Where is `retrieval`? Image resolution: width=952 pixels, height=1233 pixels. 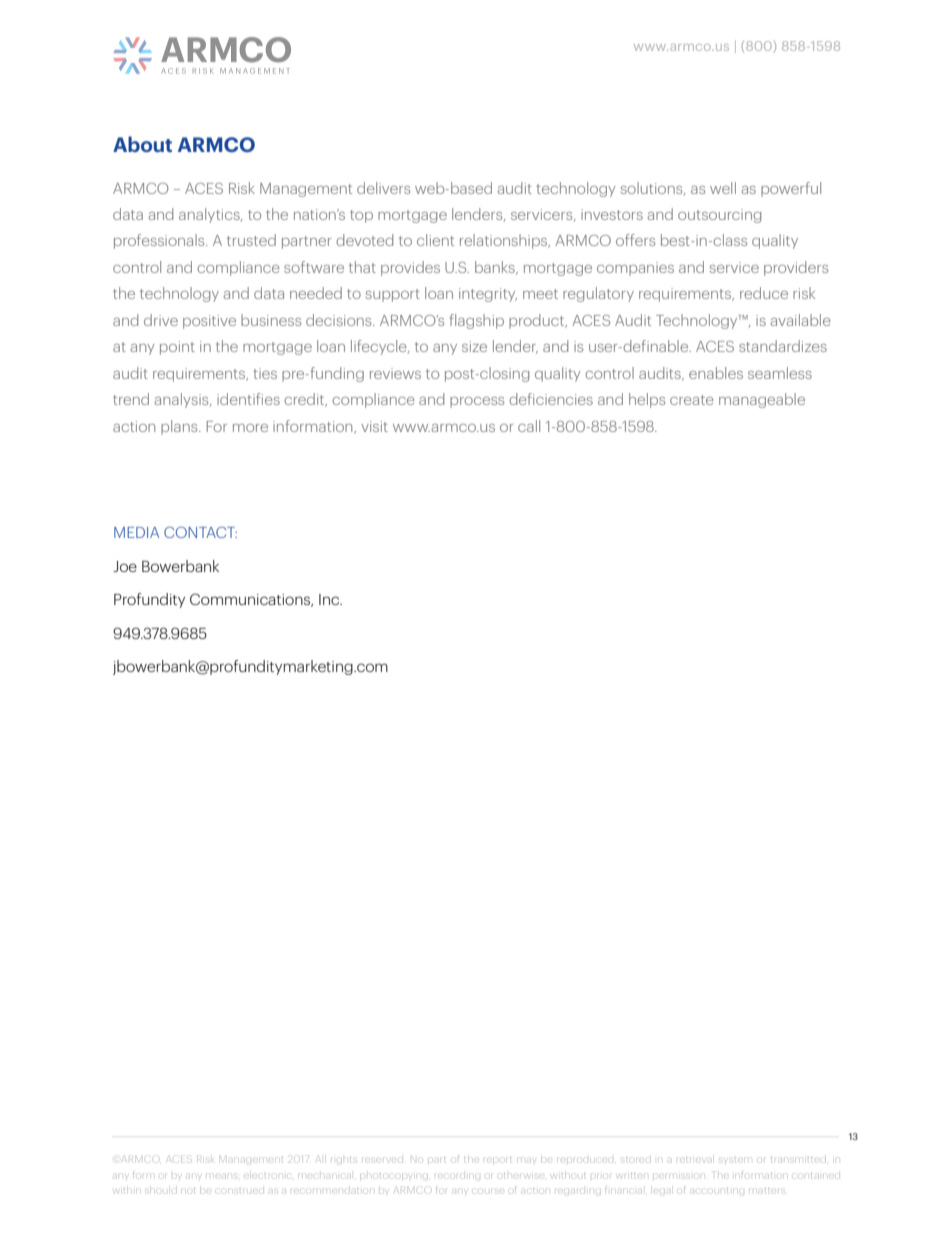
retrieval is located at coordinates (695, 1160).
